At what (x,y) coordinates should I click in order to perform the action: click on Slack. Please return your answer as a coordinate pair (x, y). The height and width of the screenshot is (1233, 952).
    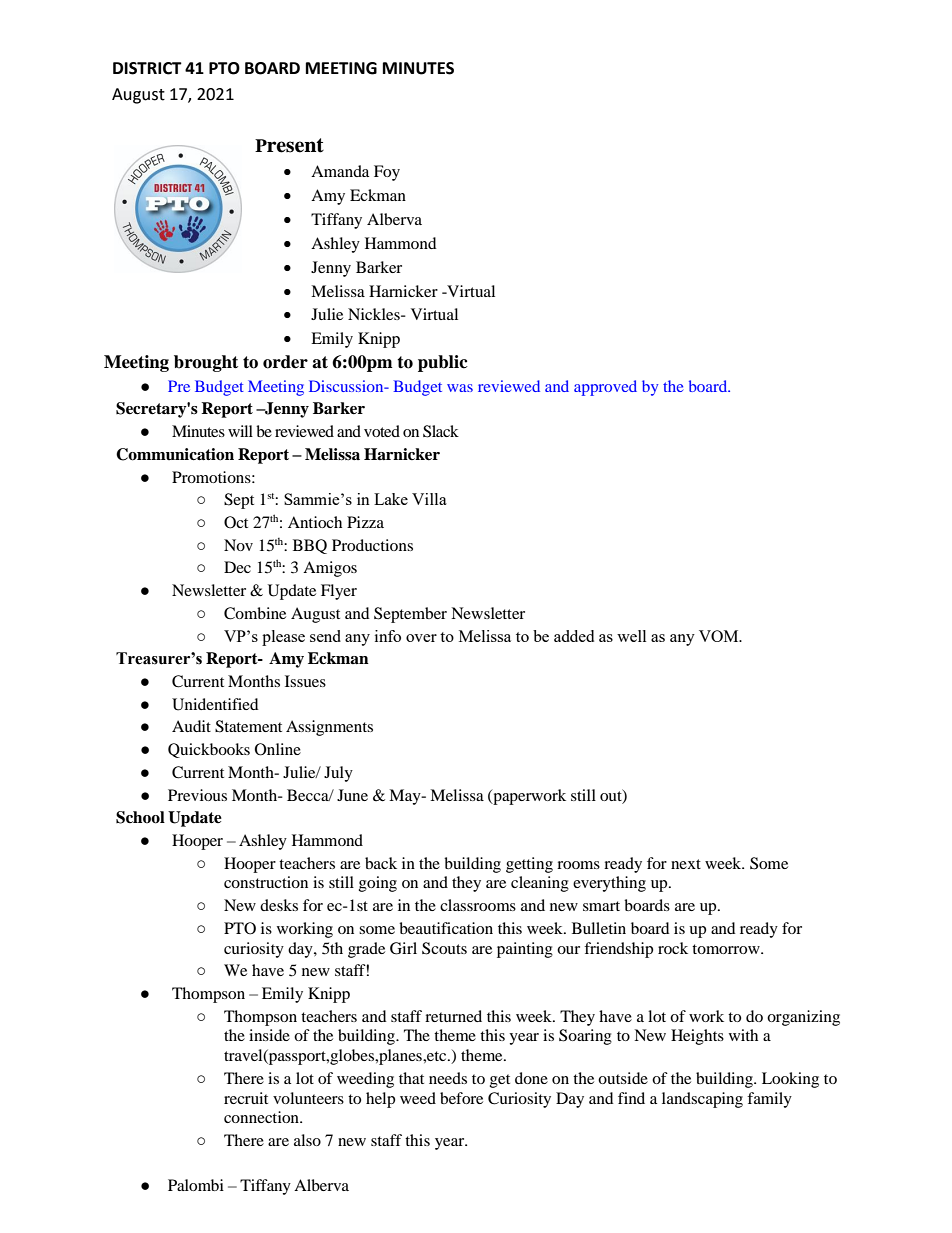
    Looking at the image, I should click on (441, 431).
